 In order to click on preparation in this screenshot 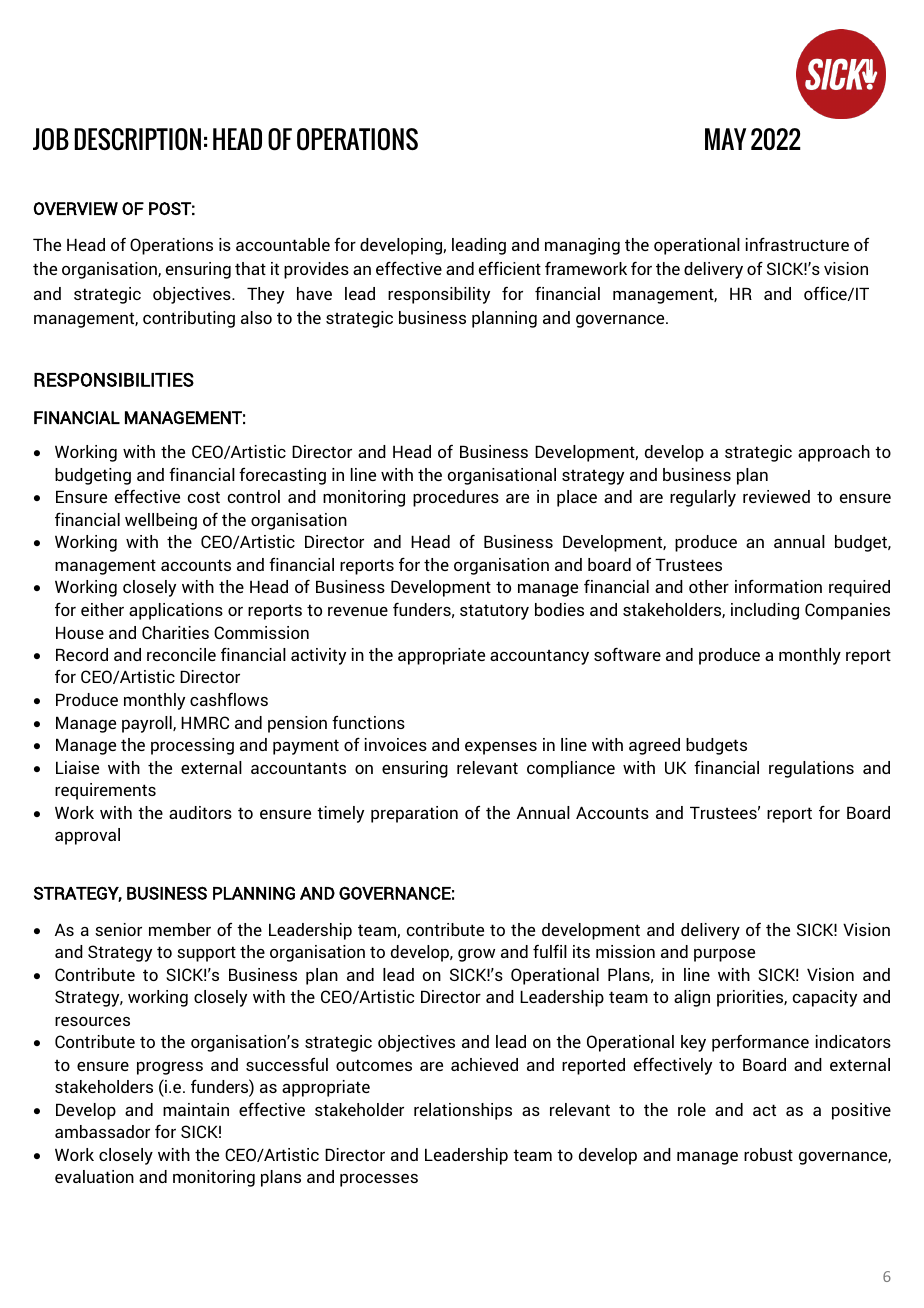, I will do `click(414, 814)`.
